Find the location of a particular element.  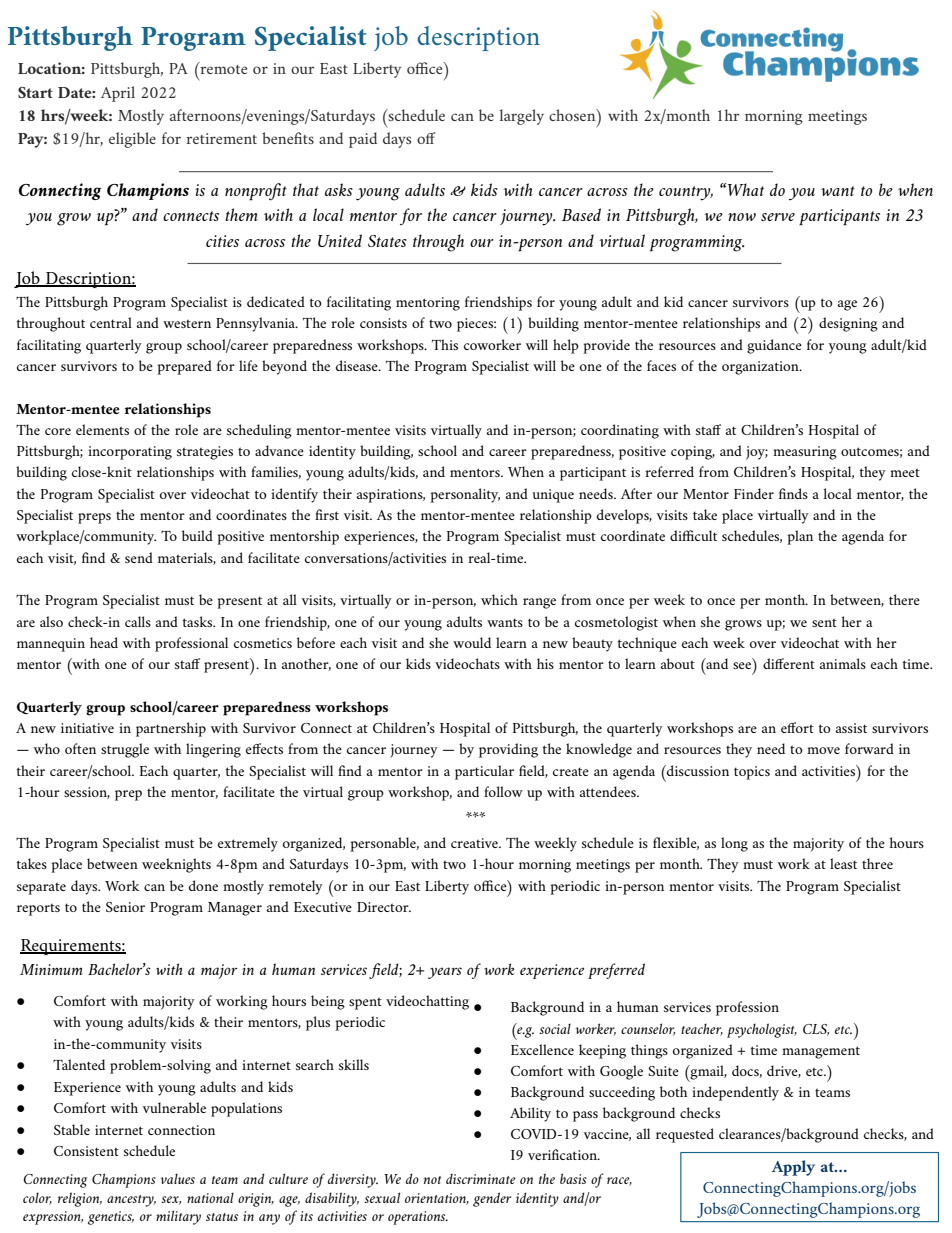

different is located at coordinates (789, 663).
